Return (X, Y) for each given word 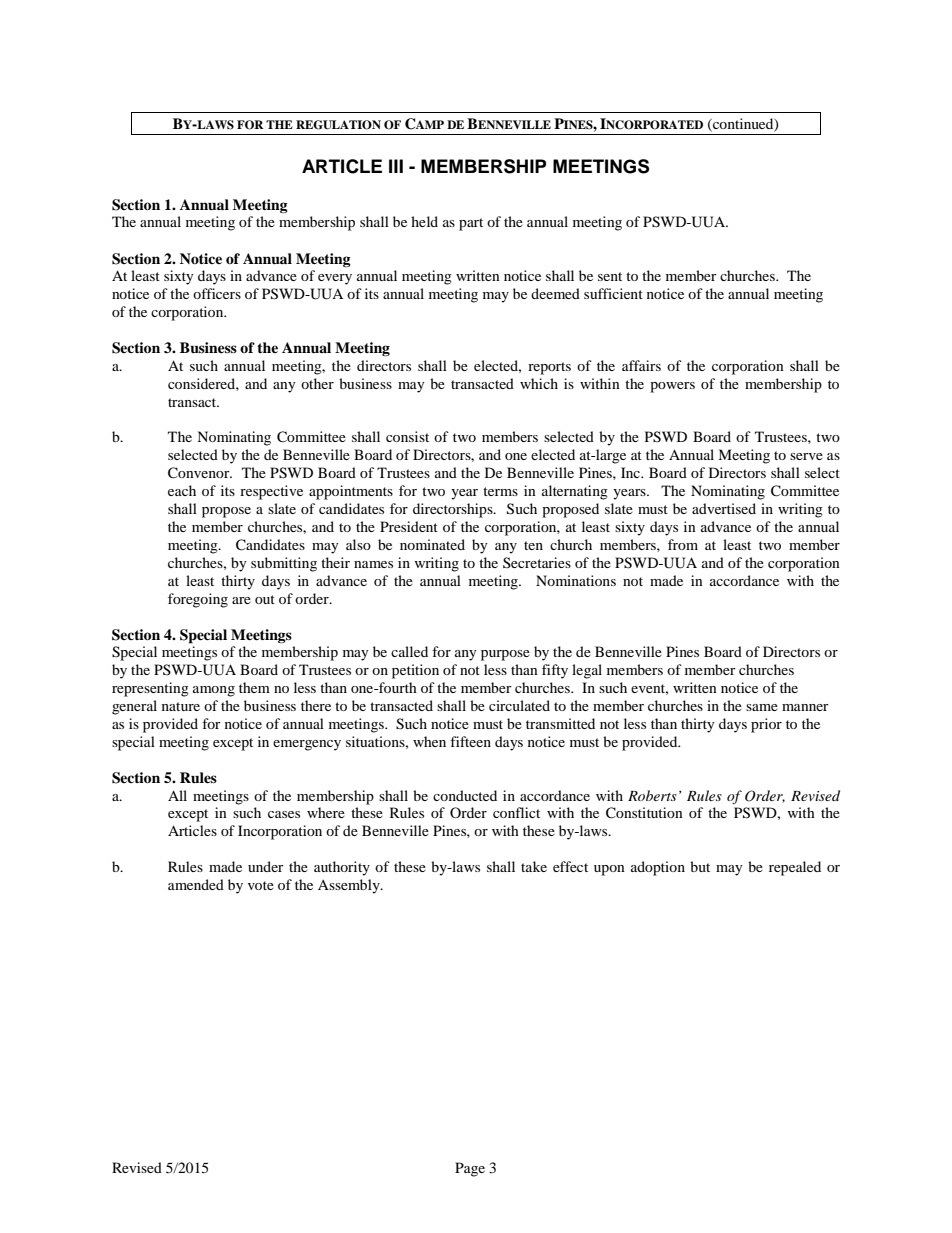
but (700, 866)
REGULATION (338, 125)
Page (470, 1169)
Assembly (350, 886)
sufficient (613, 293)
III (396, 166)
